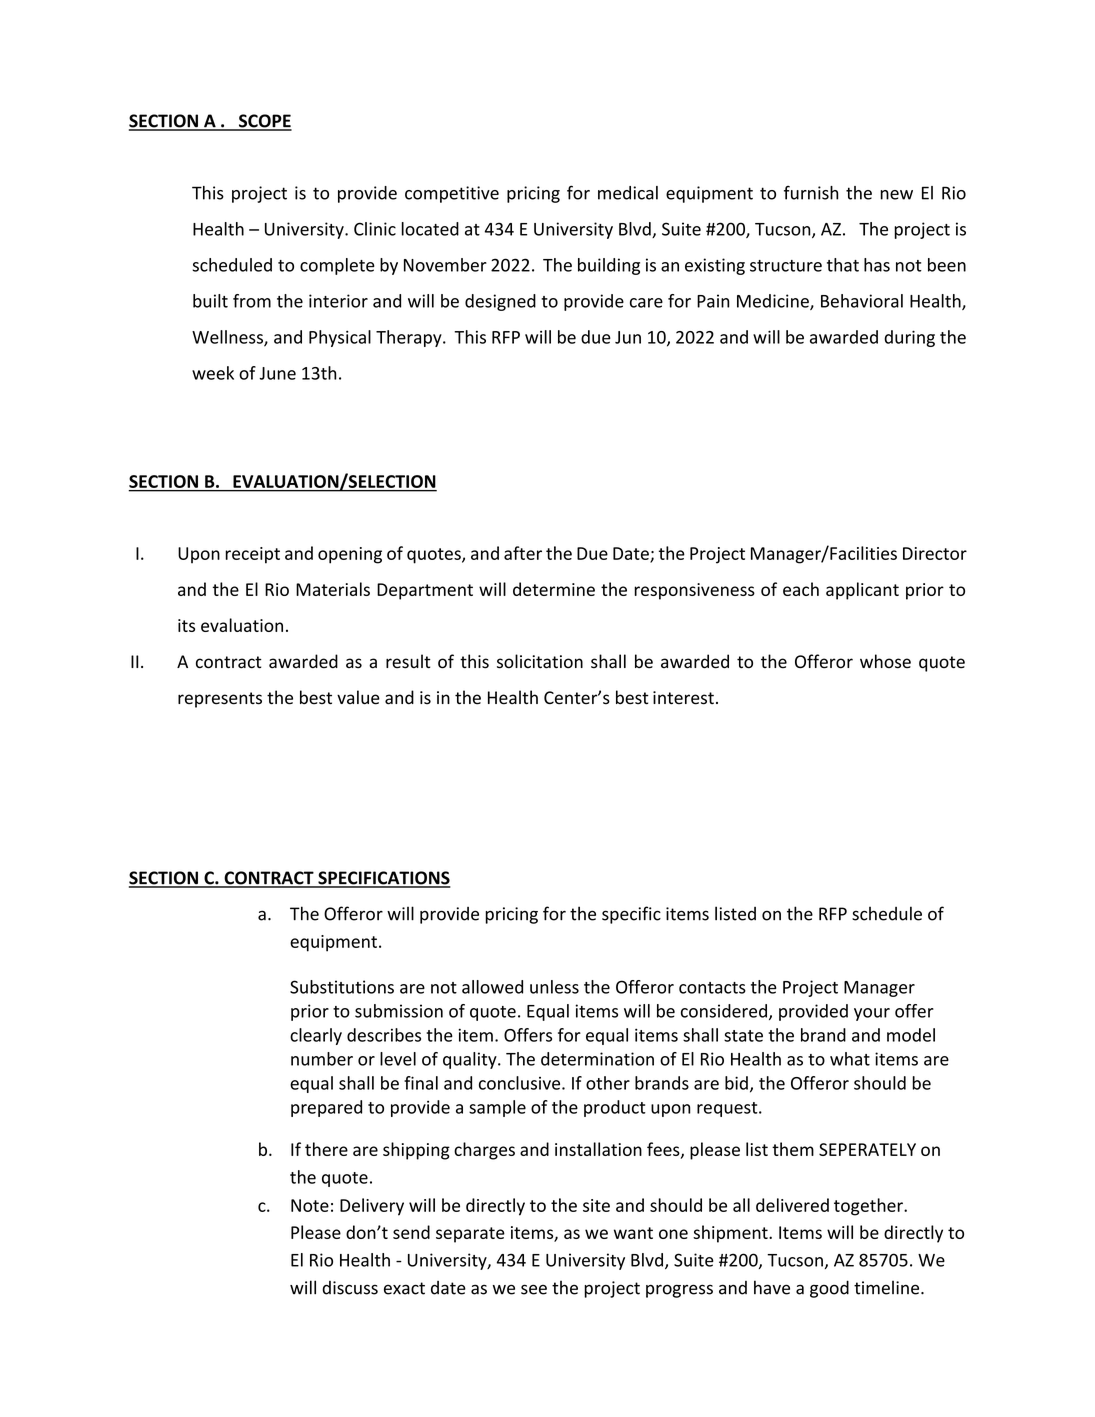 This screenshot has height=1417, width=1095. Describe the element at coordinates (264, 122) in the screenshot. I see `SCOPE` at that location.
